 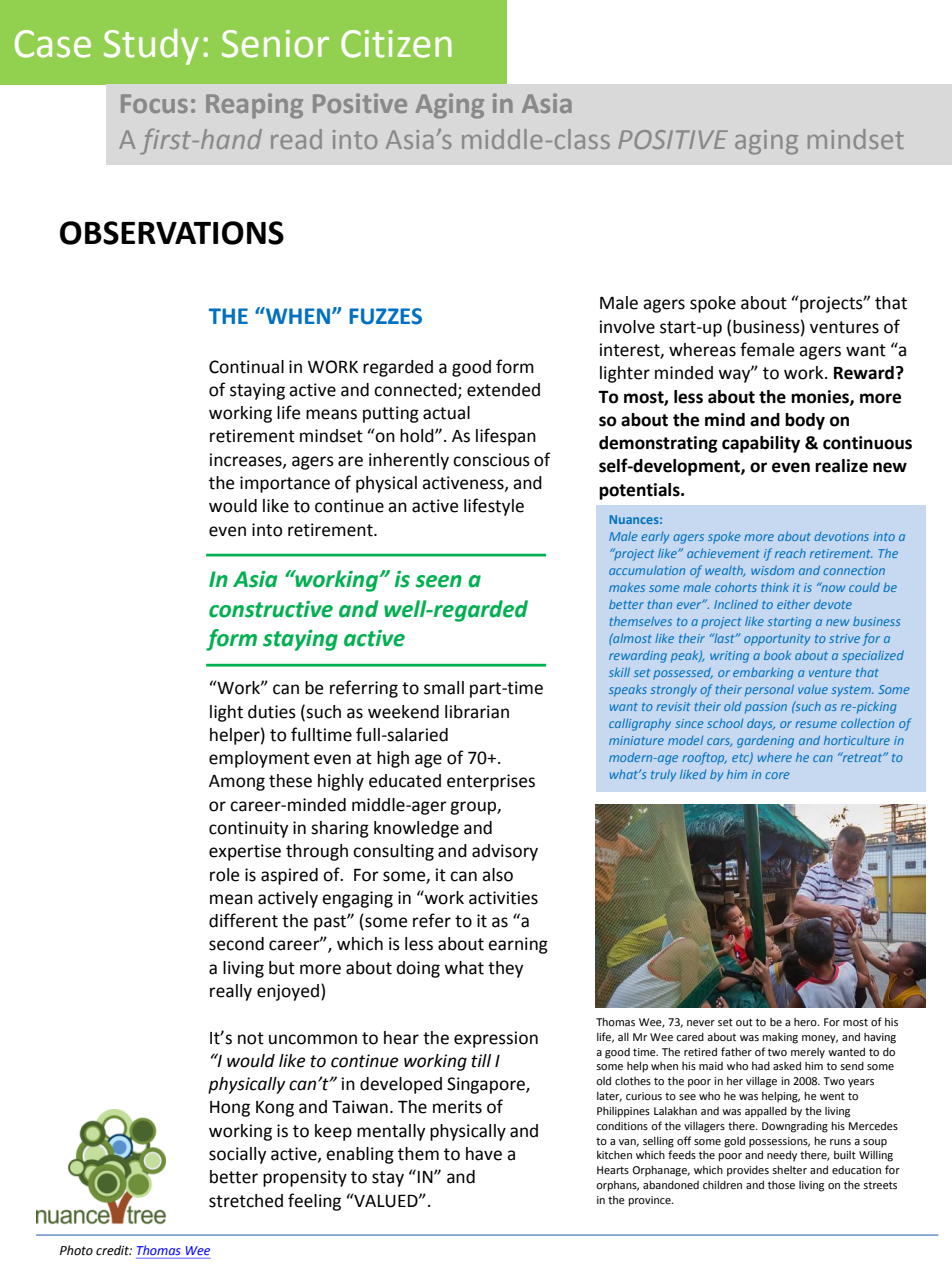 What do you see at coordinates (761, 444) in the screenshot?
I see `capability` at bounding box center [761, 444].
